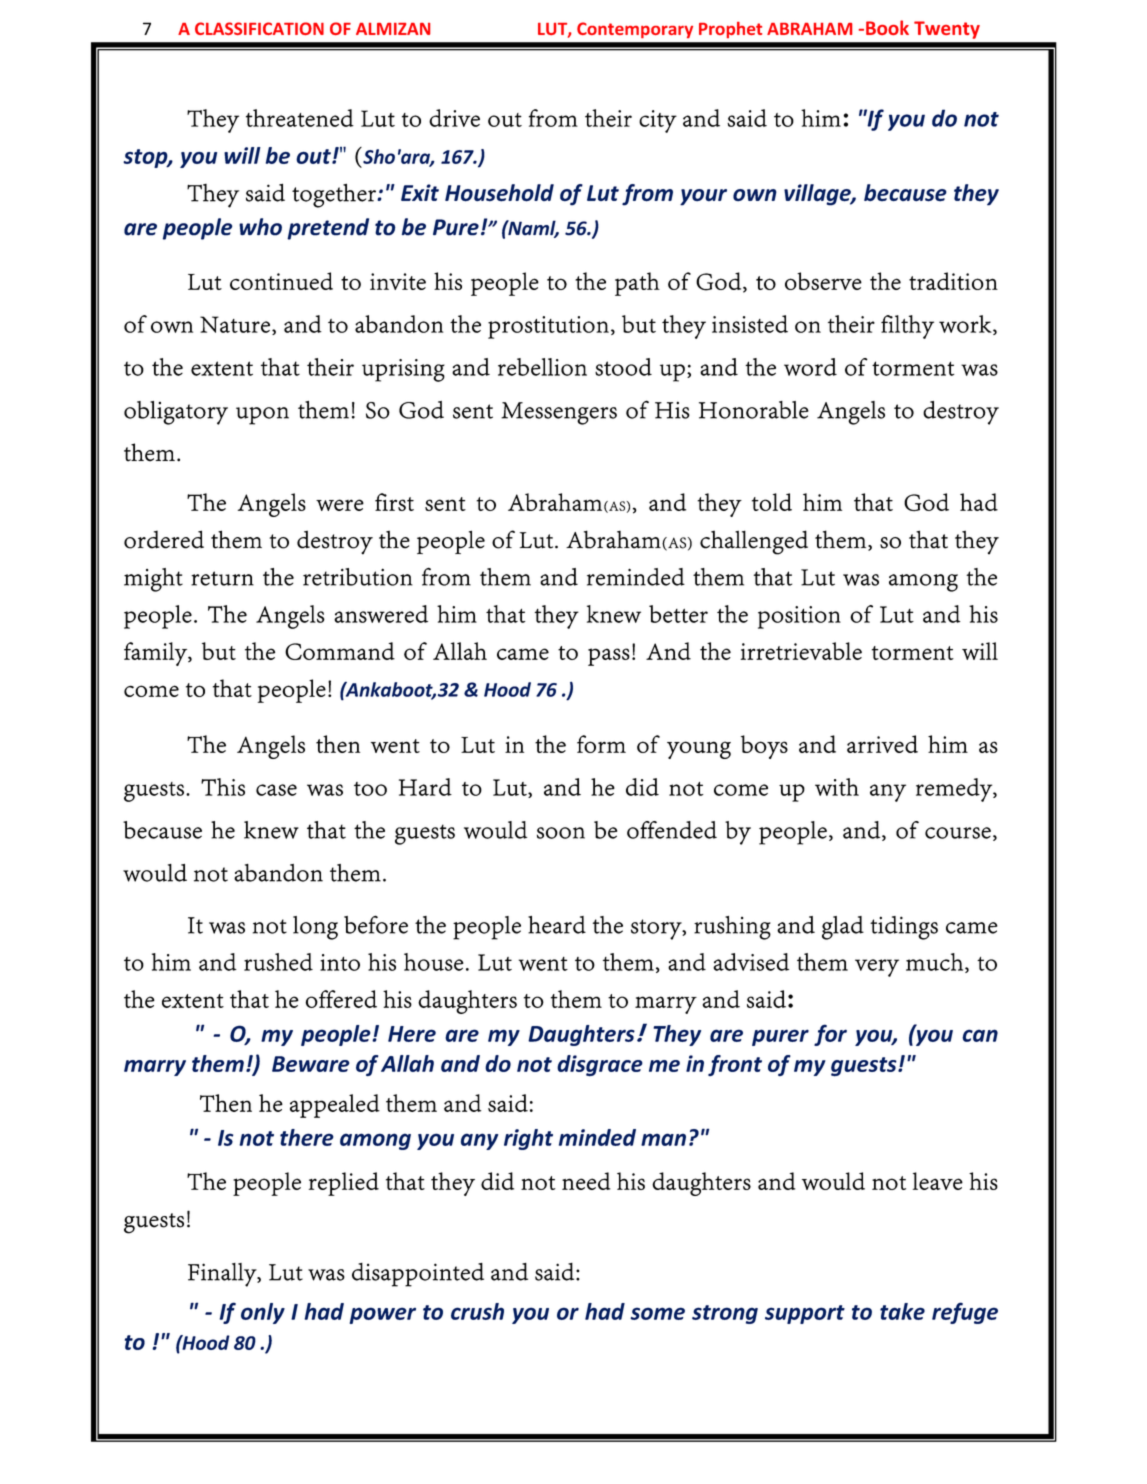  I want to click on irretrievable, so click(801, 651).
